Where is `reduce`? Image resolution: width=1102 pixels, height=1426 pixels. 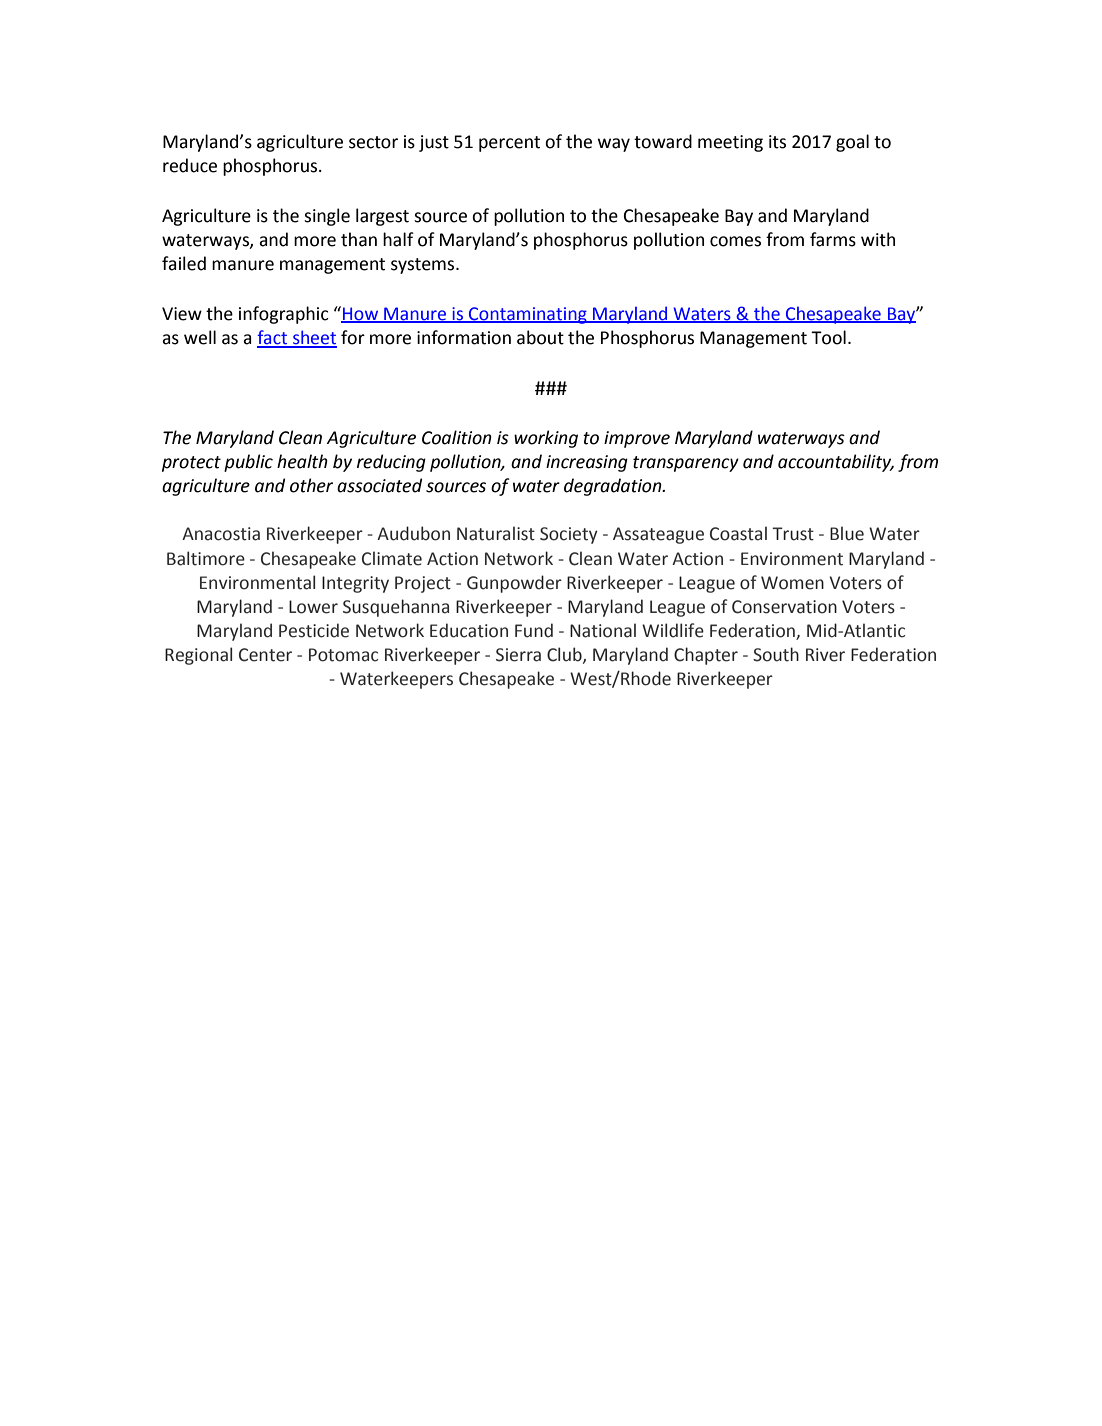
reduce is located at coordinates (190, 165).
